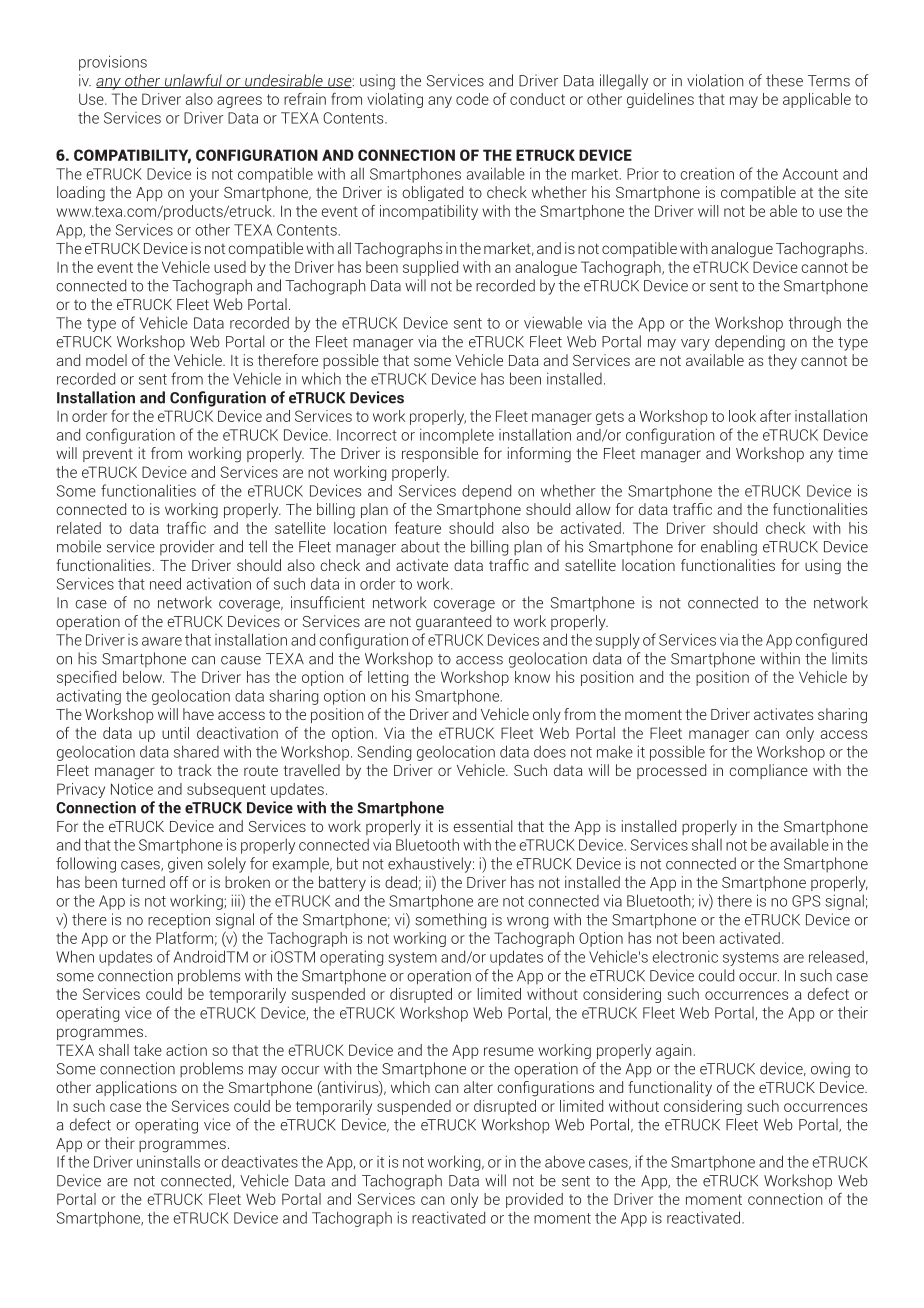 The width and height of the image is (924, 1308). What do you see at coordinates (831, 641) in the image?
I see `configured` at bounding box center [831, 641].
